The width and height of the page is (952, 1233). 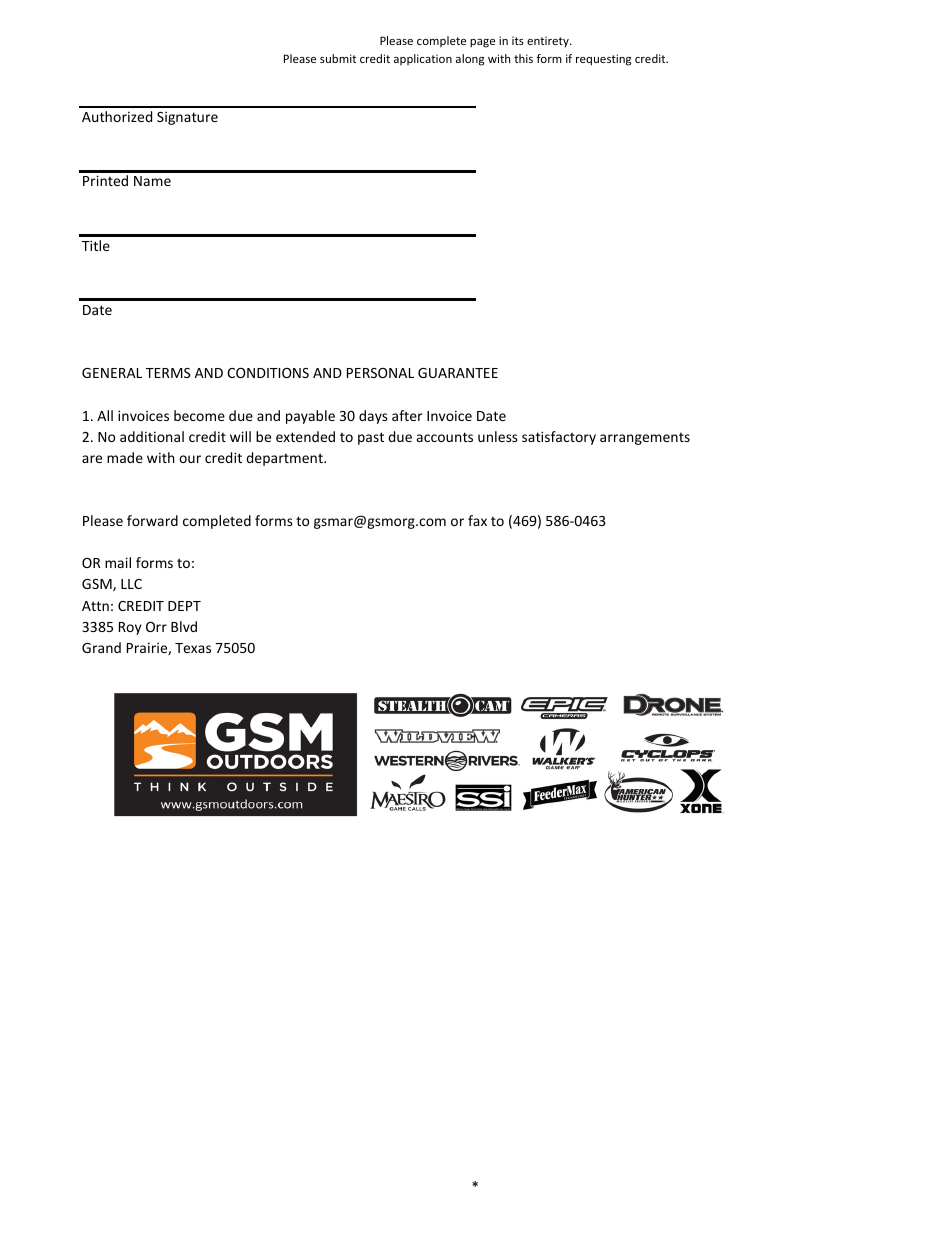 What do you see at coordinates (156, 627) in the page?
I see `Orr` at bounding box center [156, 627].
